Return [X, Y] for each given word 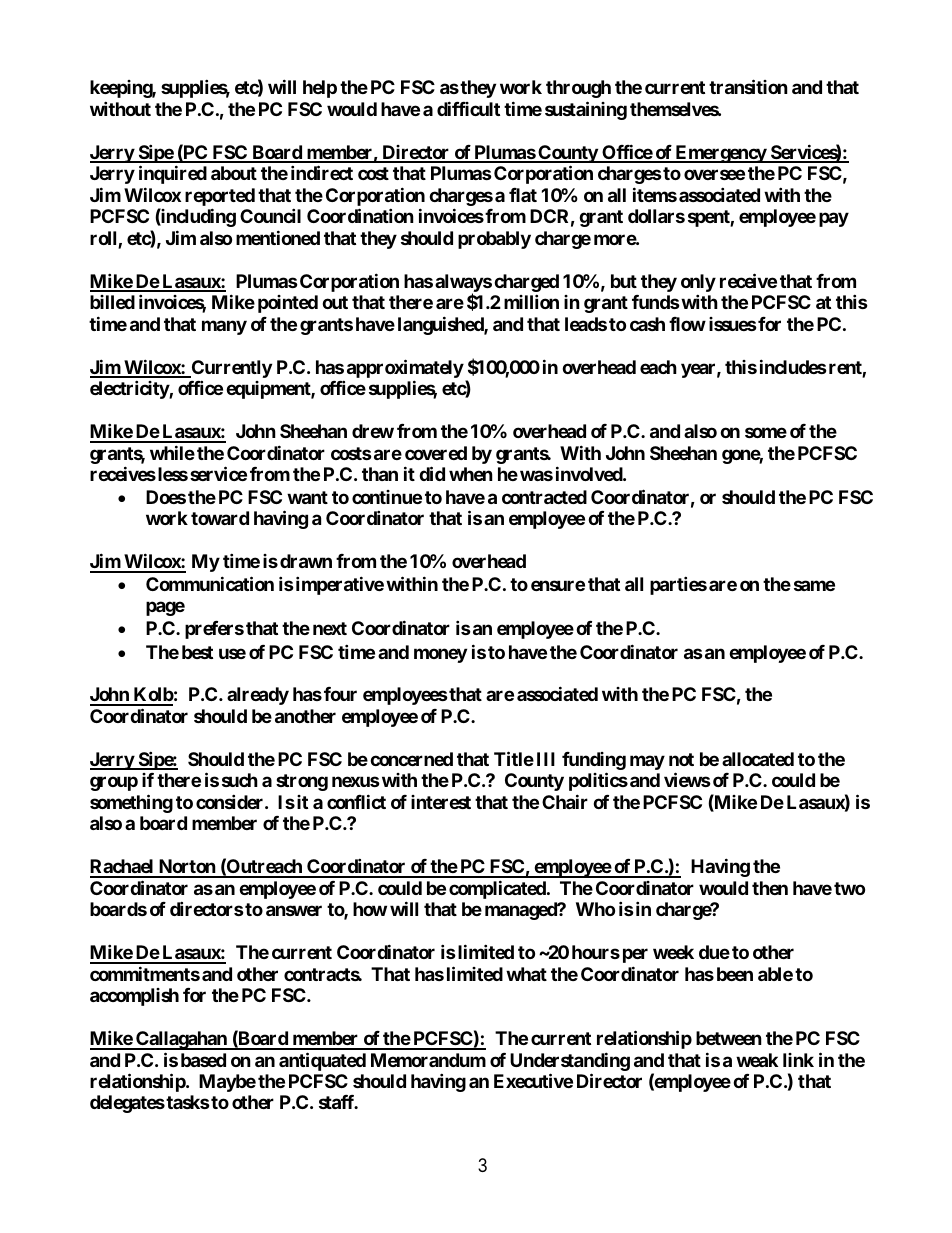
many [224, 327]
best [197, 652]
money [440, 655]
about [234, 173]
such [240, 780]
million [531, 301]
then [770, 888]
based [203, 1060]
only [698, 283]
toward [220, 518]
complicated [498, 889]
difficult [468, 108]
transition [748, 86]
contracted [544, 497]
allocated [758, 759]
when [471, 474]
